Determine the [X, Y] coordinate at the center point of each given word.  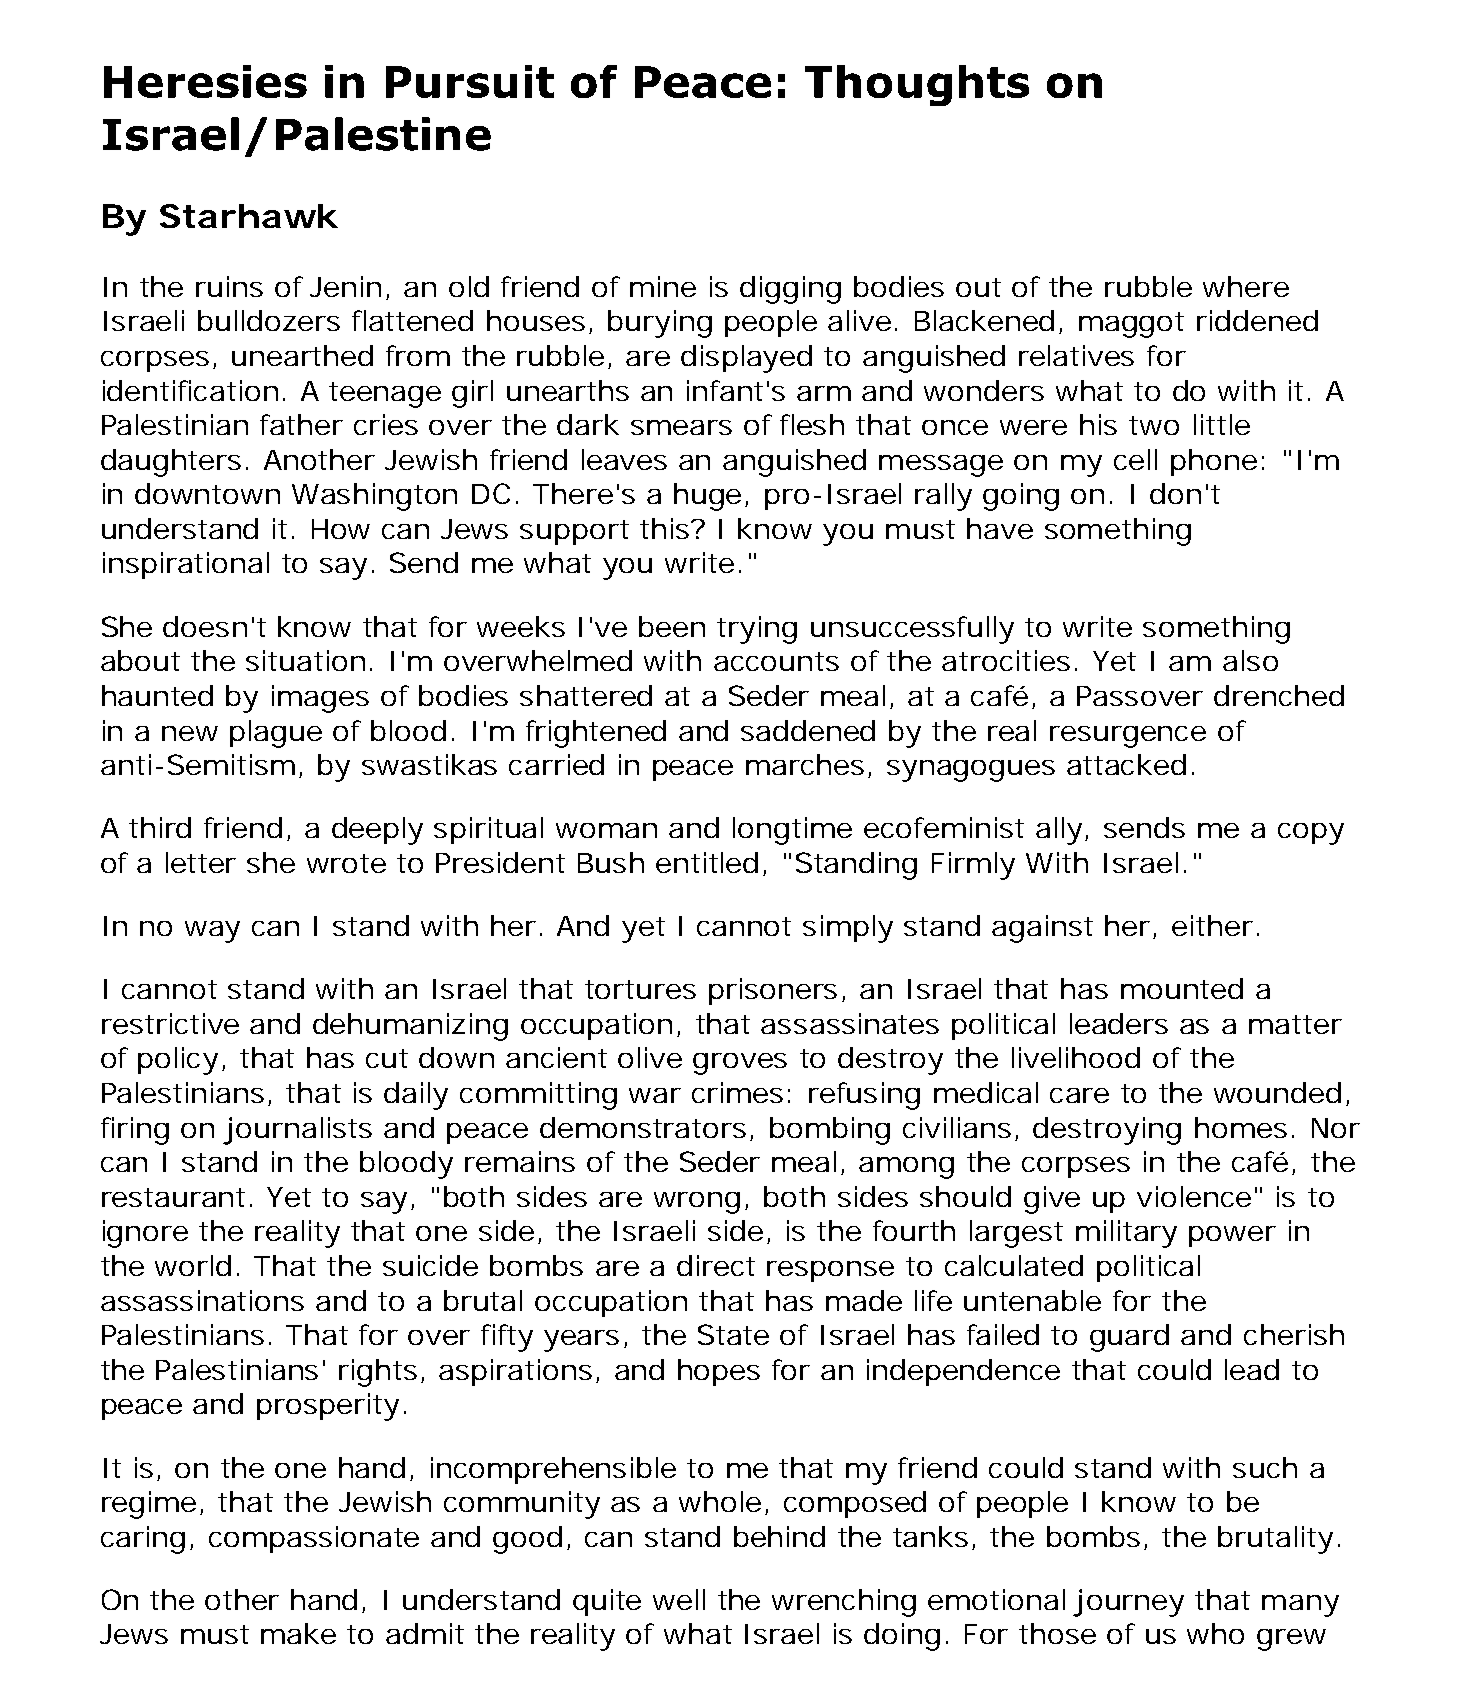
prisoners [773, 991]
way [212, 932]
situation [305, 660]
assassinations [202, 1300]
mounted [1182, 988]
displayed [746, 359]
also [1250, 660]
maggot [1131, 325]
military [1126, 1234]
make [298, 1633]
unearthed [302, 355]
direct [716, 1265]
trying [757, 630]
